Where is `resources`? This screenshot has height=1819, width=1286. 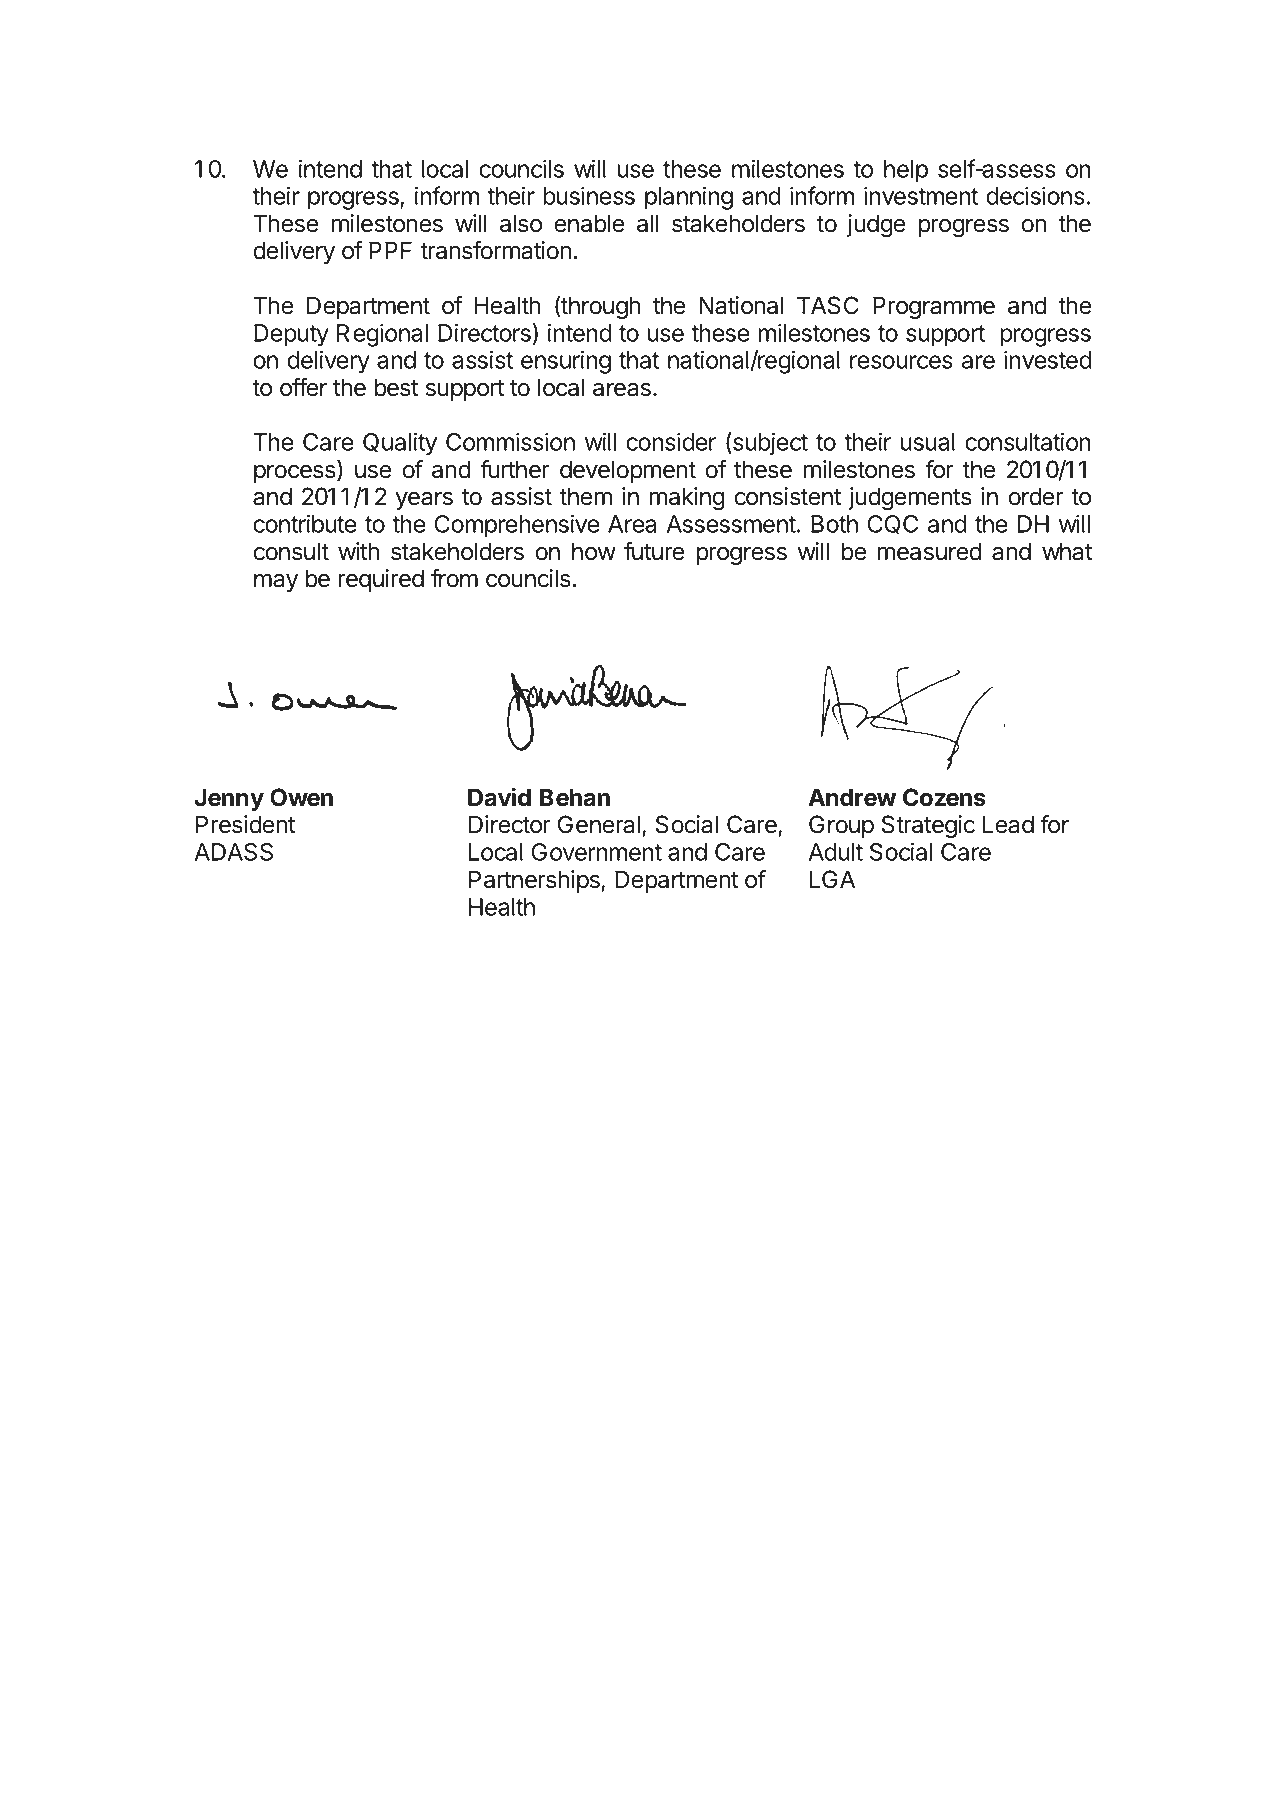 resources is located at coordinates (901, 362).
